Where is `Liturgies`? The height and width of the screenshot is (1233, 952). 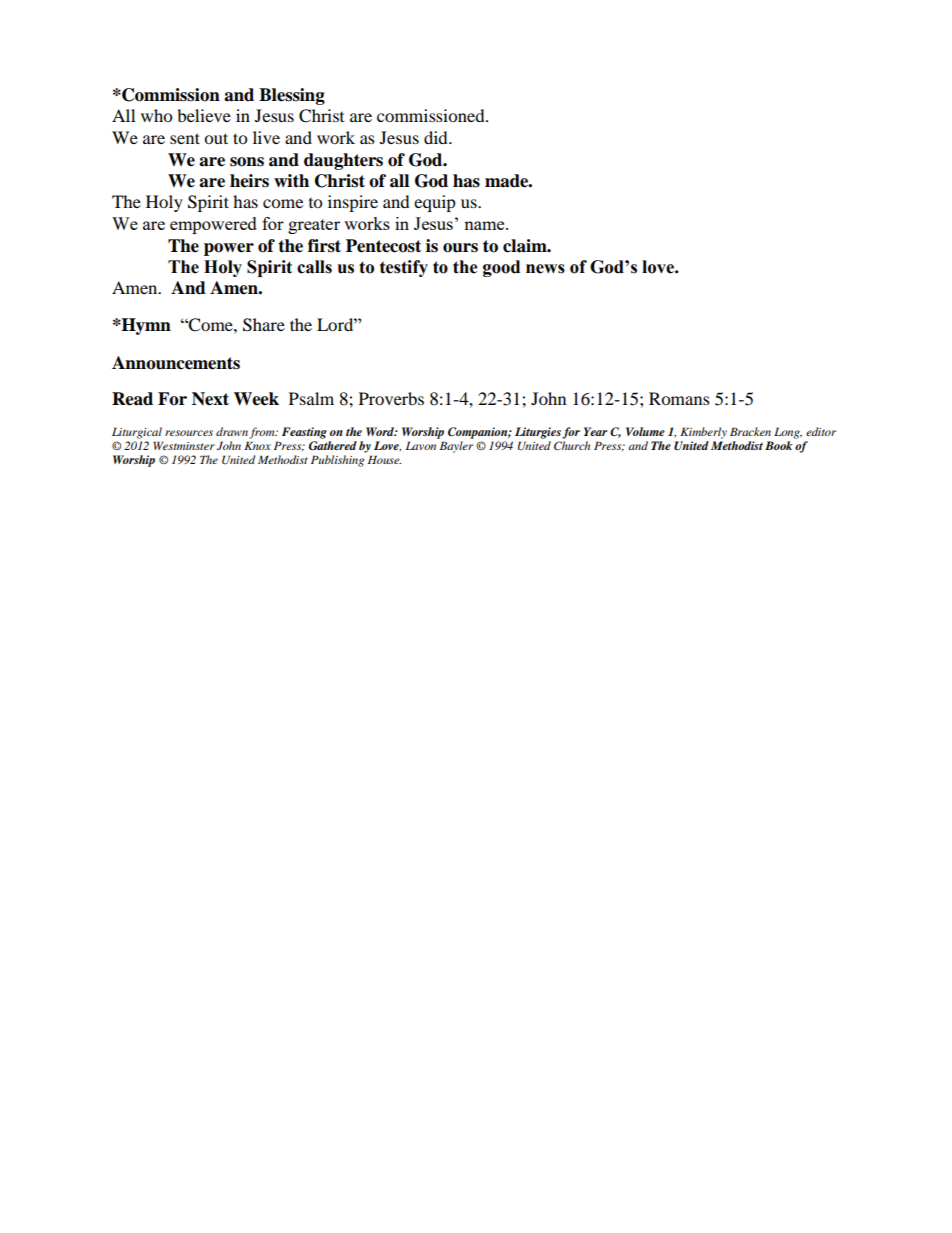
Liturgies is located at coordinates (538, 433).
